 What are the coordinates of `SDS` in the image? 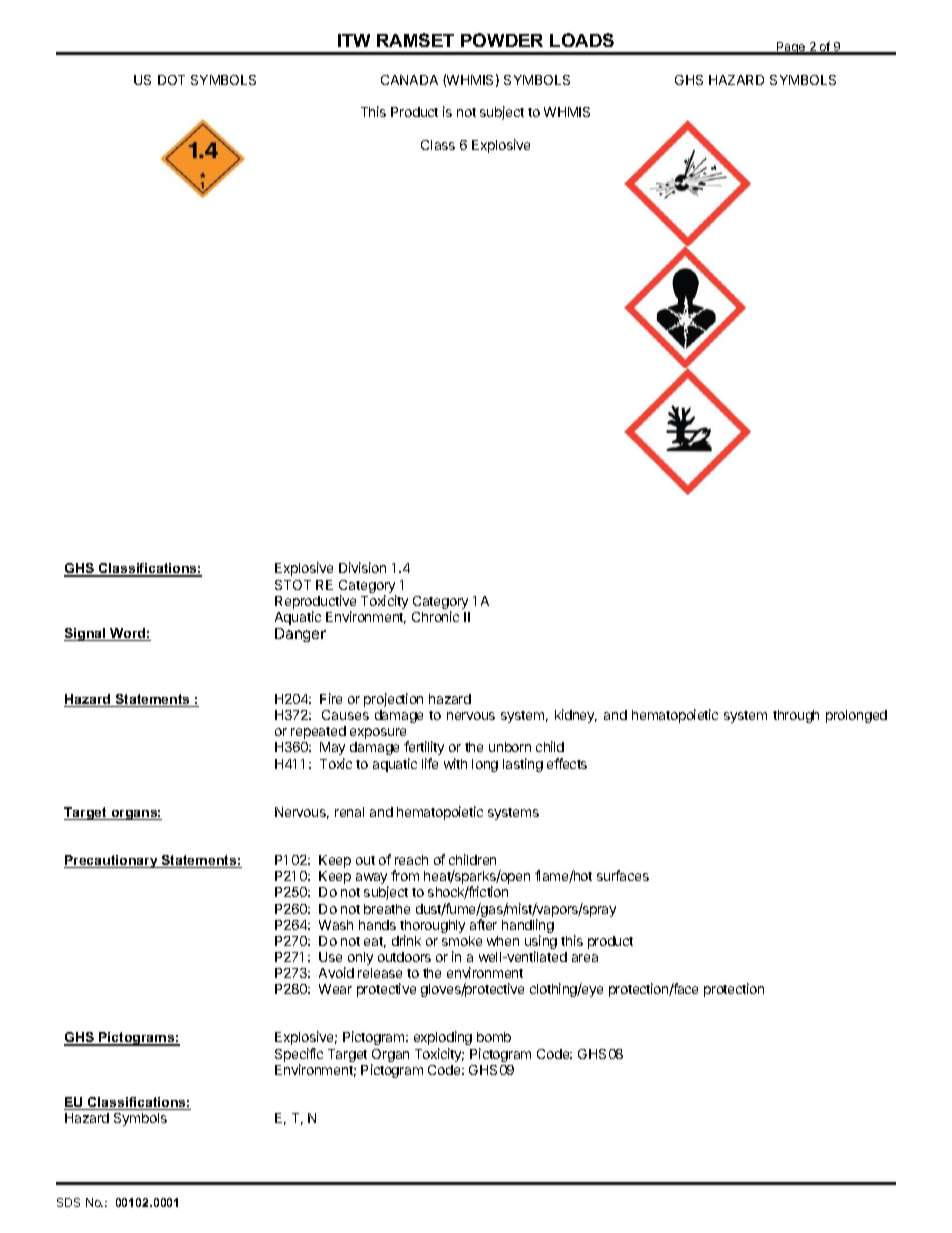 It's located at (68, 1202).
